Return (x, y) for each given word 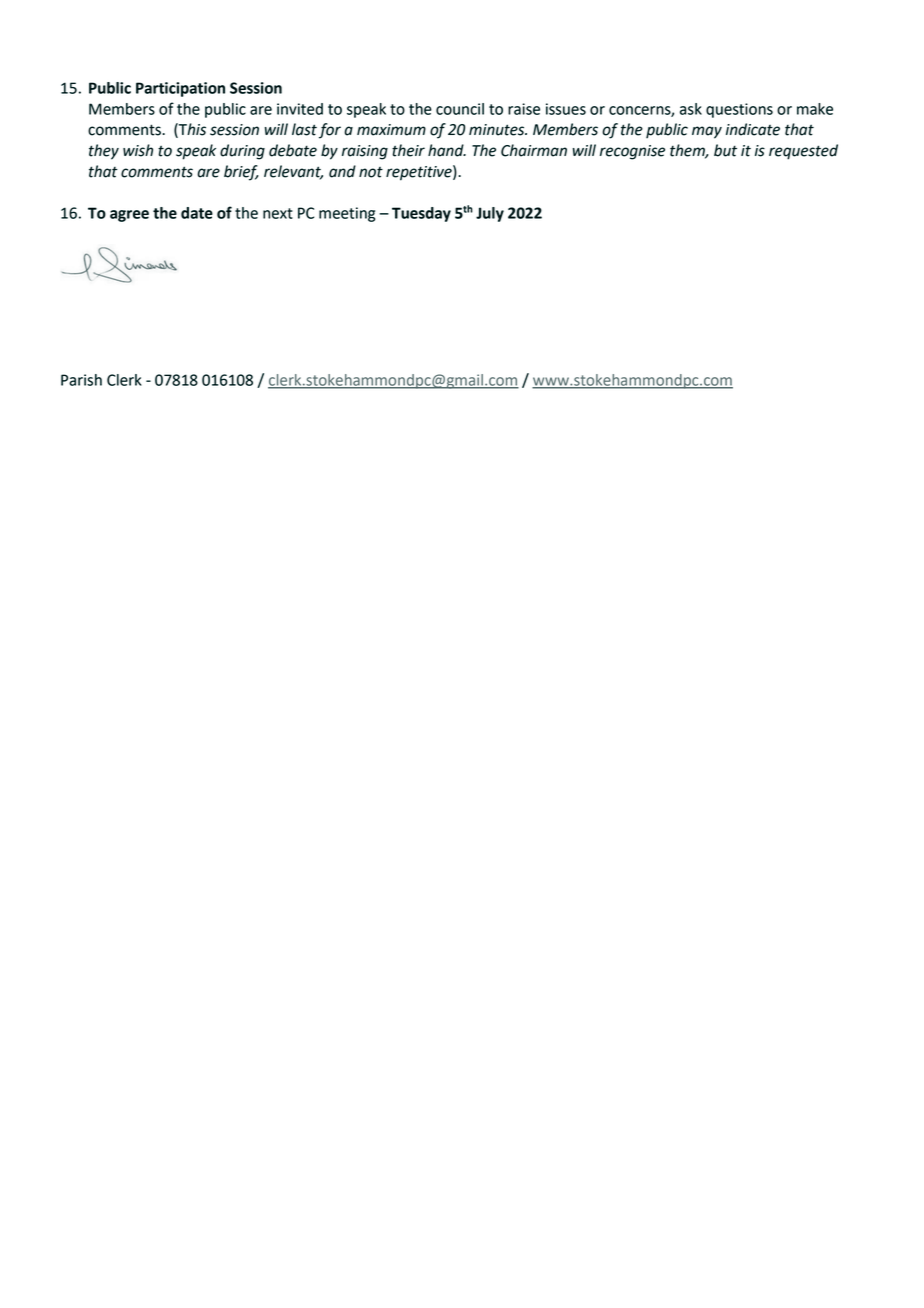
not (371, 172)
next (278, 213)
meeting (347, 214)
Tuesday (421, 214)
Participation (180, 89)
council (460, 109)
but (725, 150)
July (490, 214)
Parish (81, 380)
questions (739, 110)
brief (241, 173)
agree (129, 216)
